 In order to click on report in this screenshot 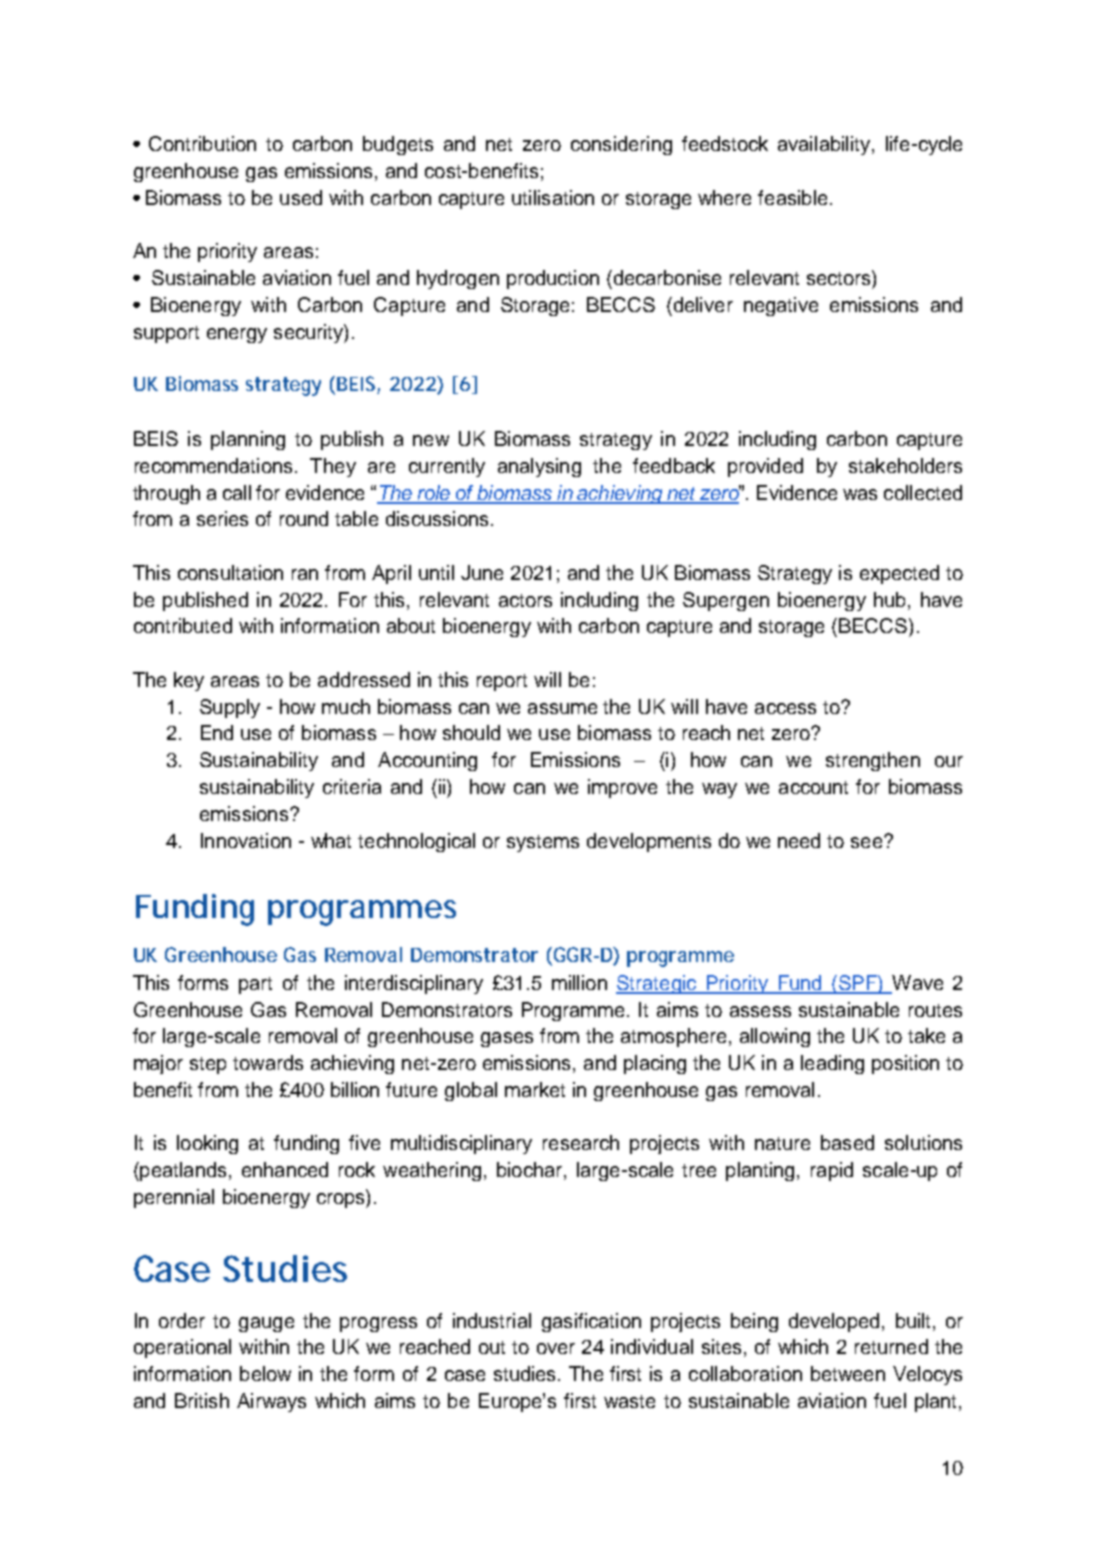, I will do `click(502, 682)`.
